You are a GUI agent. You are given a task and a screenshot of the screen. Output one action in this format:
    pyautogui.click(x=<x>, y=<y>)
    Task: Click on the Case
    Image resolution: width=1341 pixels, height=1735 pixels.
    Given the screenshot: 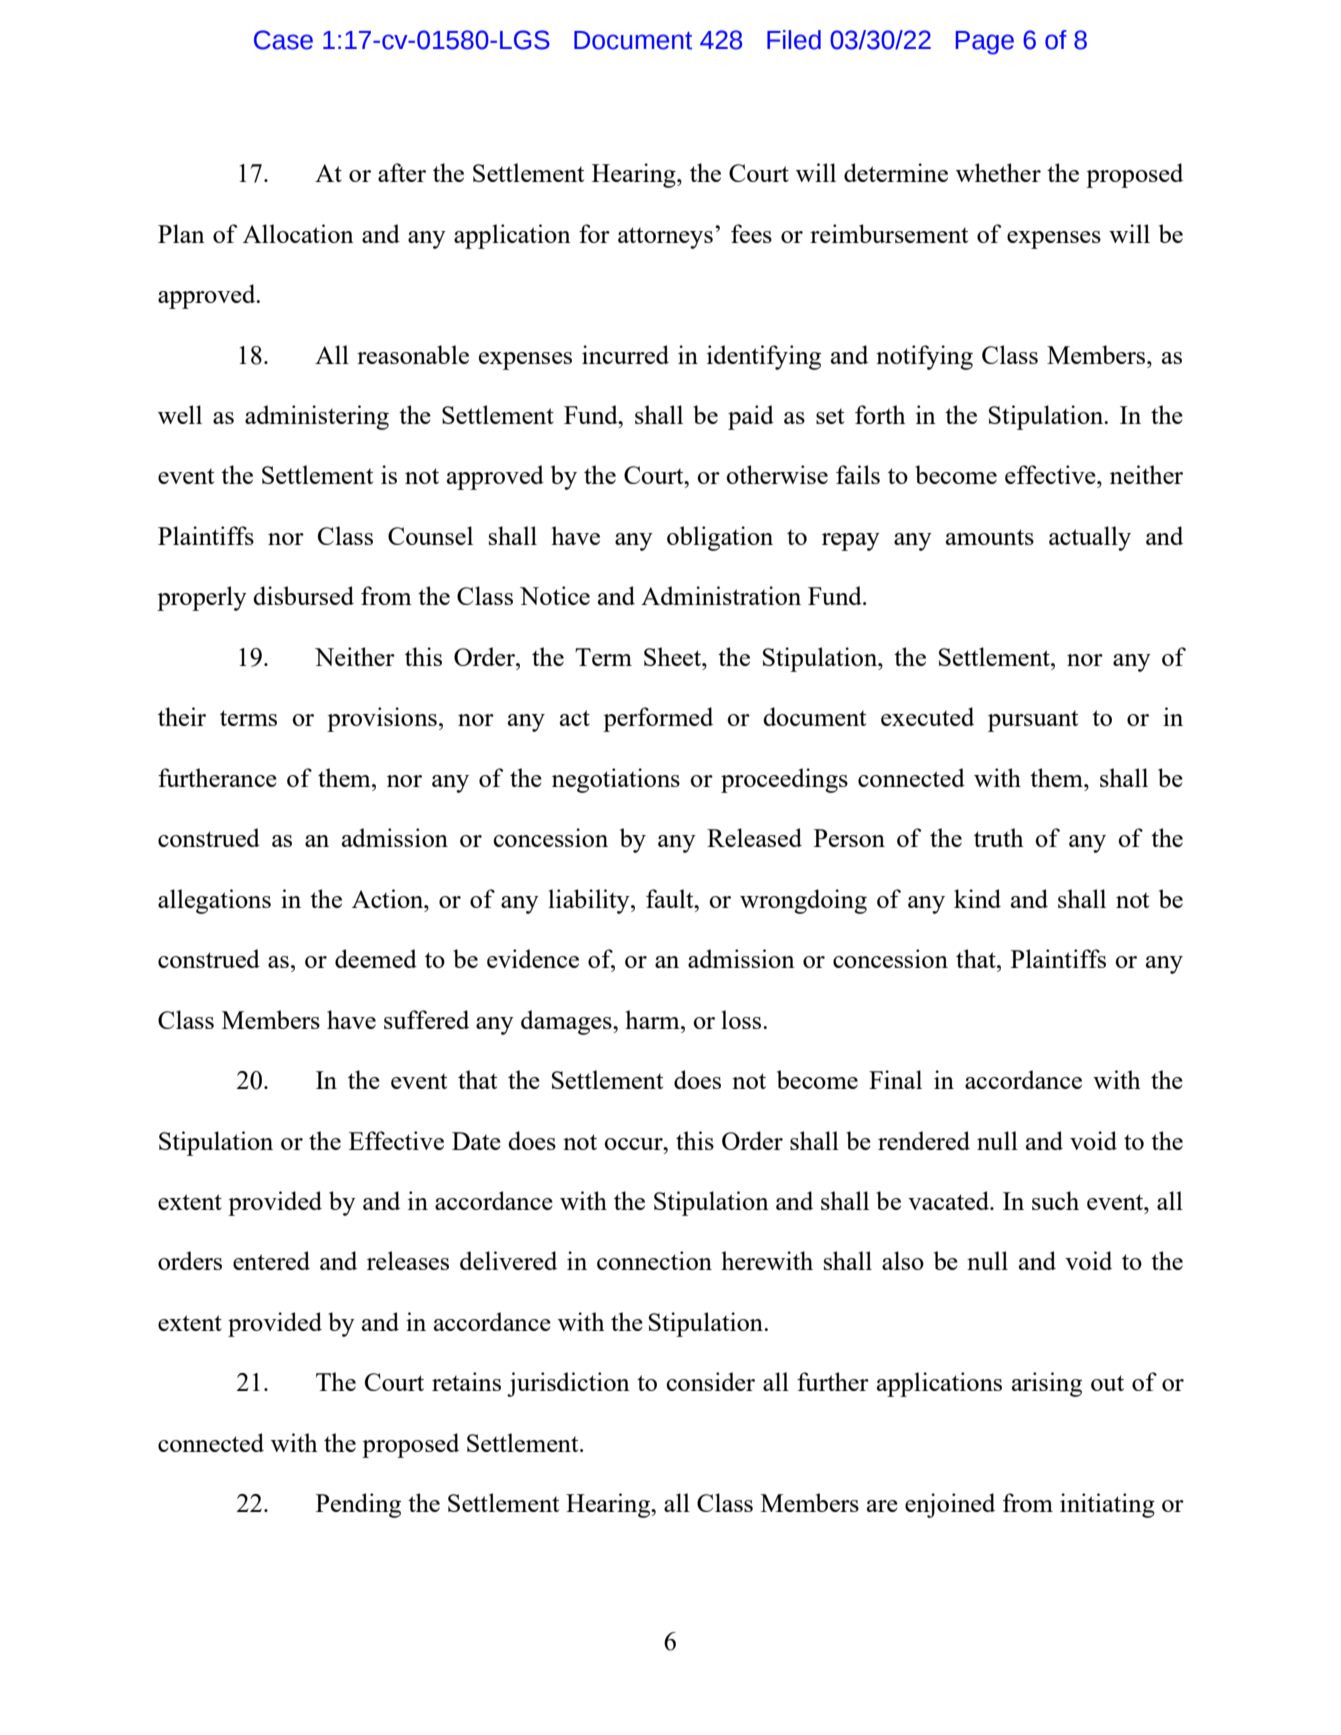 What is the action you would take?
    pyautogui.click(x=283, y=40)
